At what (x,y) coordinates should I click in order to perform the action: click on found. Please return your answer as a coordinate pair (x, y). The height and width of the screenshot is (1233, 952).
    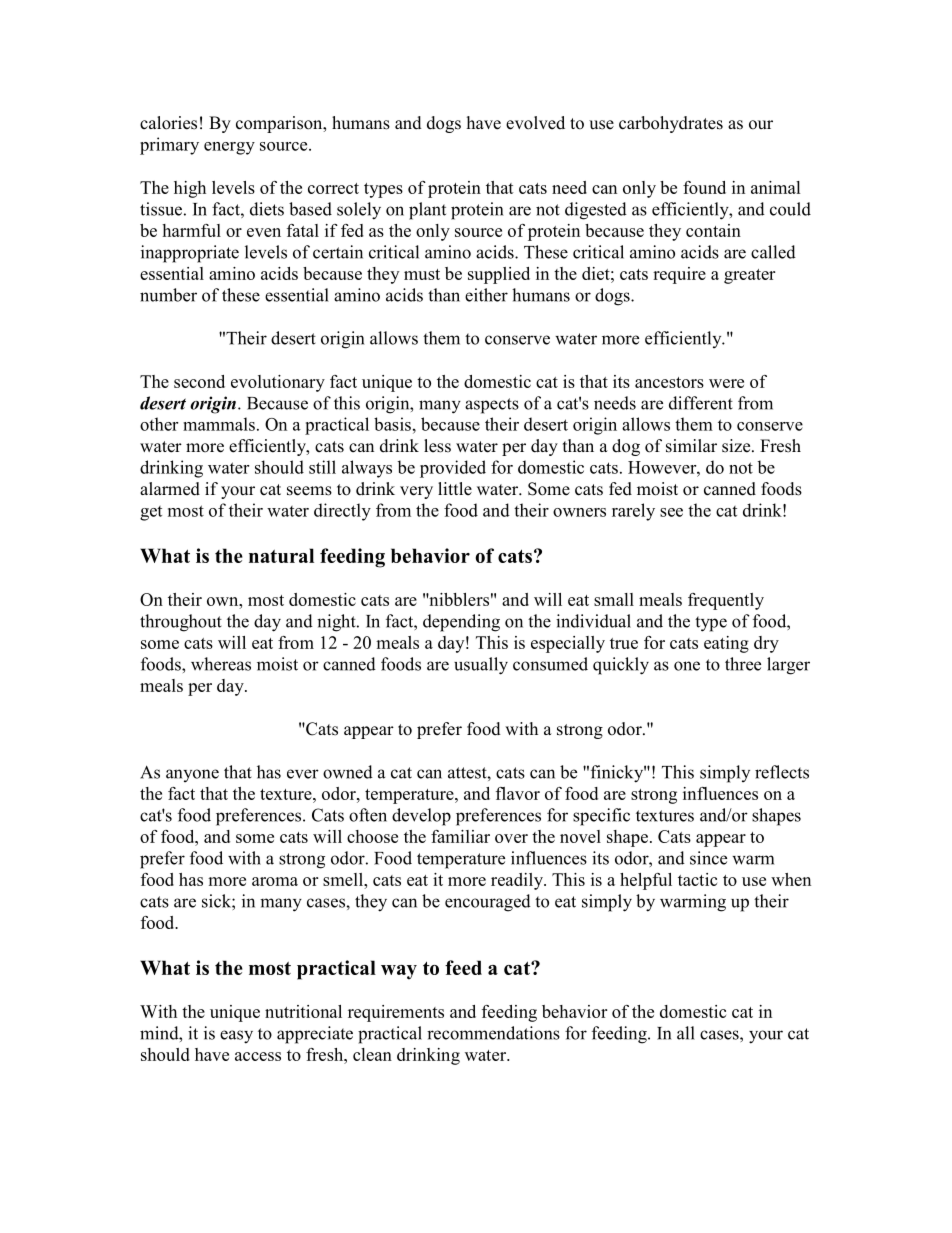
    Looking at the image, I should click on (704, 187).
